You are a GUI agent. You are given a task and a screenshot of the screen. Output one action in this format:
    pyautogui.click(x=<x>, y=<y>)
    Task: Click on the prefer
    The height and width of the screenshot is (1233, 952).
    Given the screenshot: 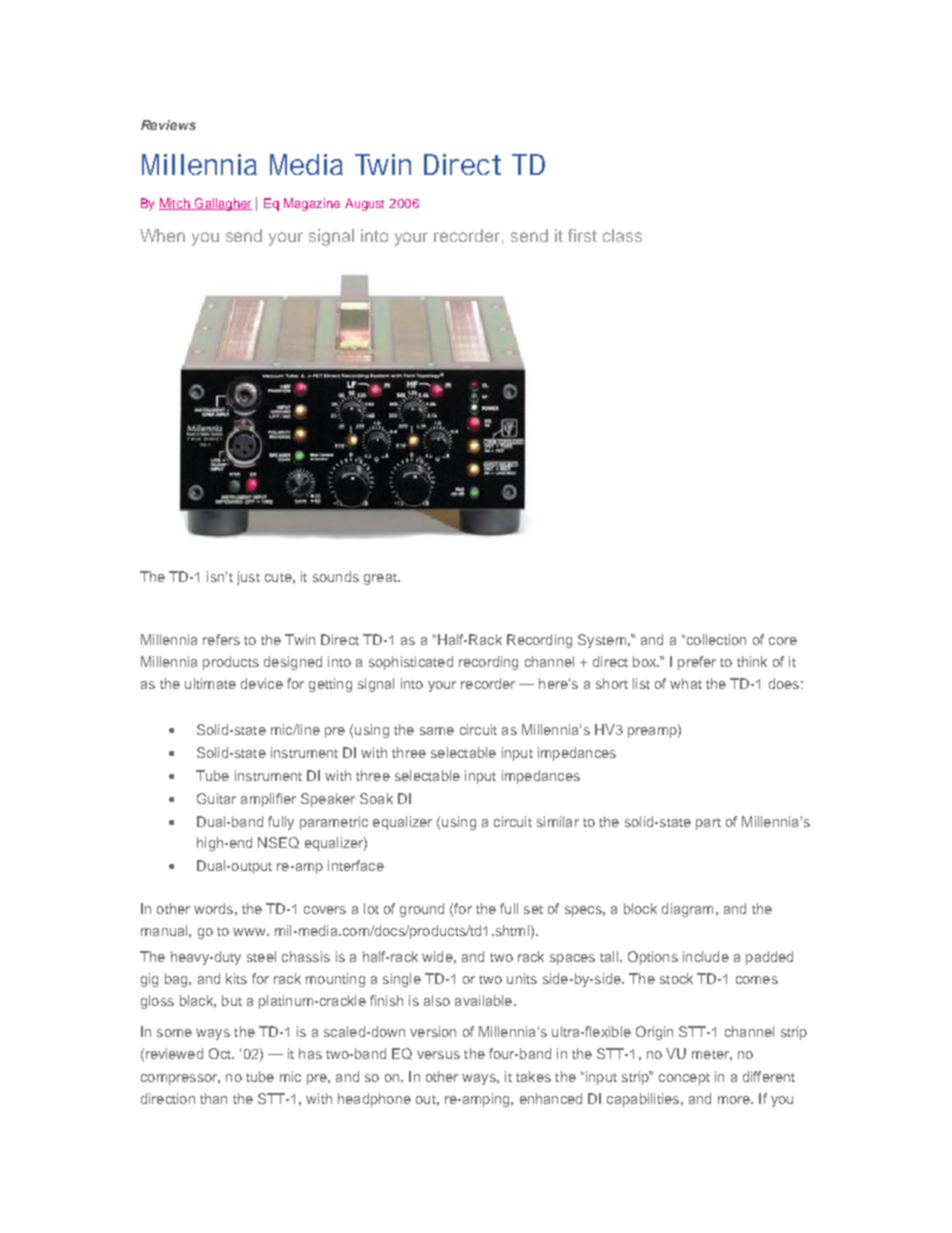 What is the action you would take?
    pyautogui.click(x=697, y=663)
